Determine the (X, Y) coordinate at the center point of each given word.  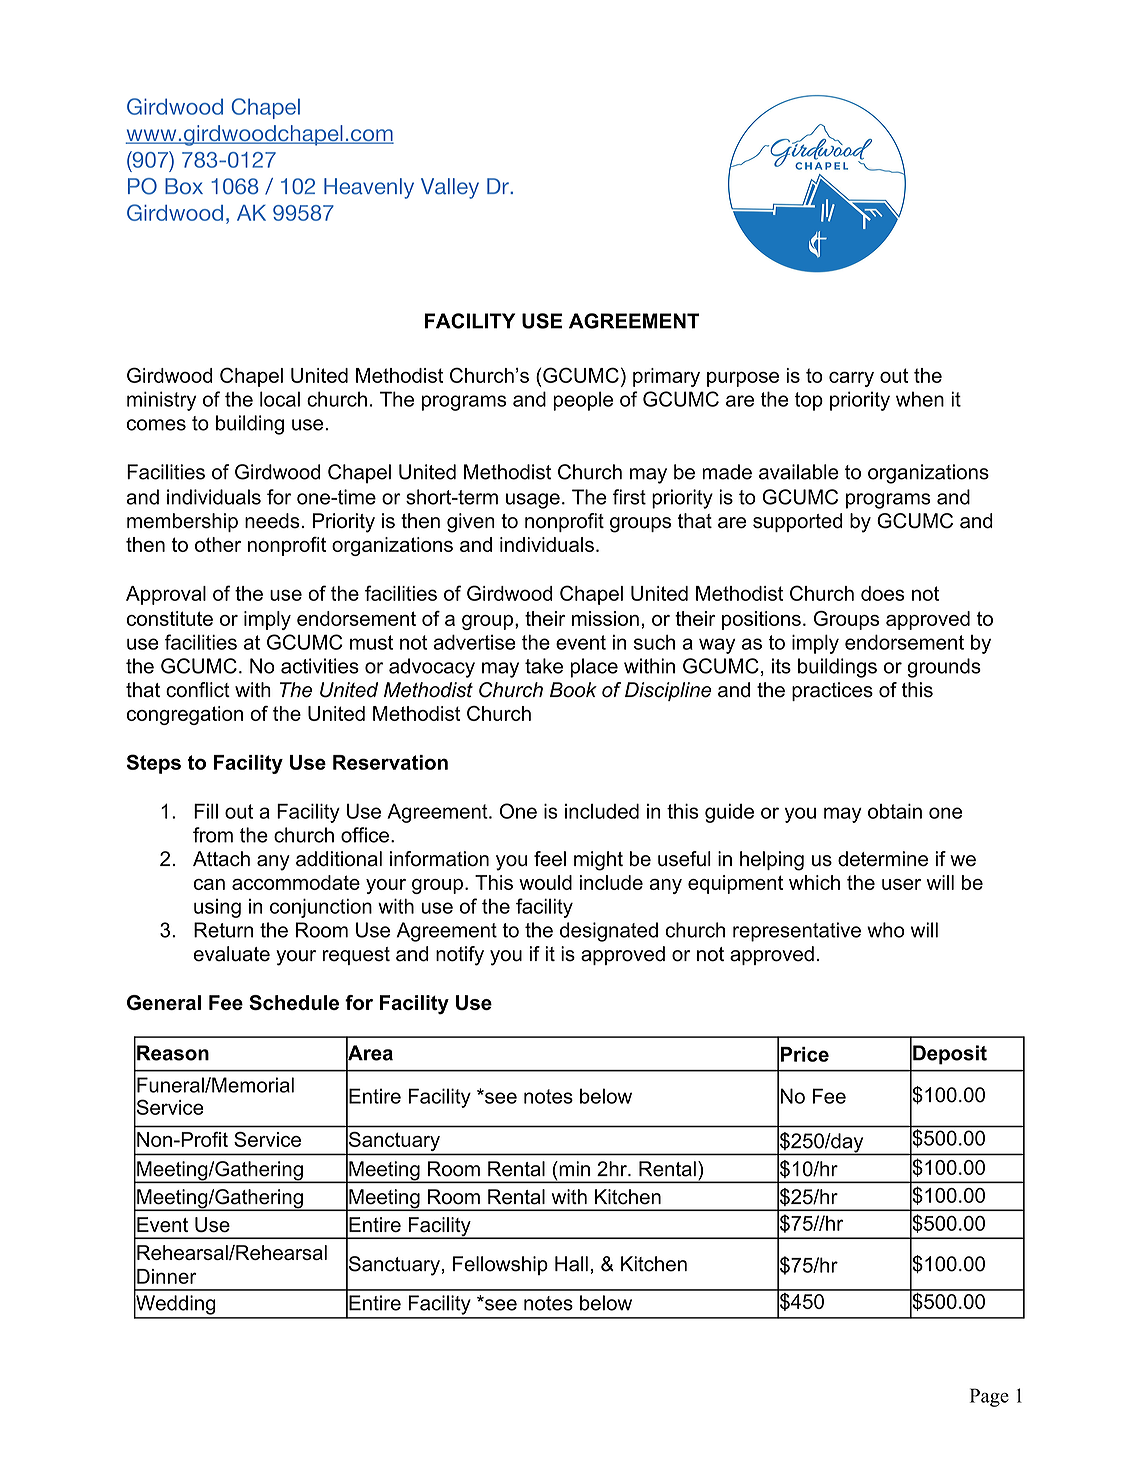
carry (851, 379)
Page (989, 1397)
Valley (450, 188)
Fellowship (500, 1265)
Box (184, 186)
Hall (571, 1264)
